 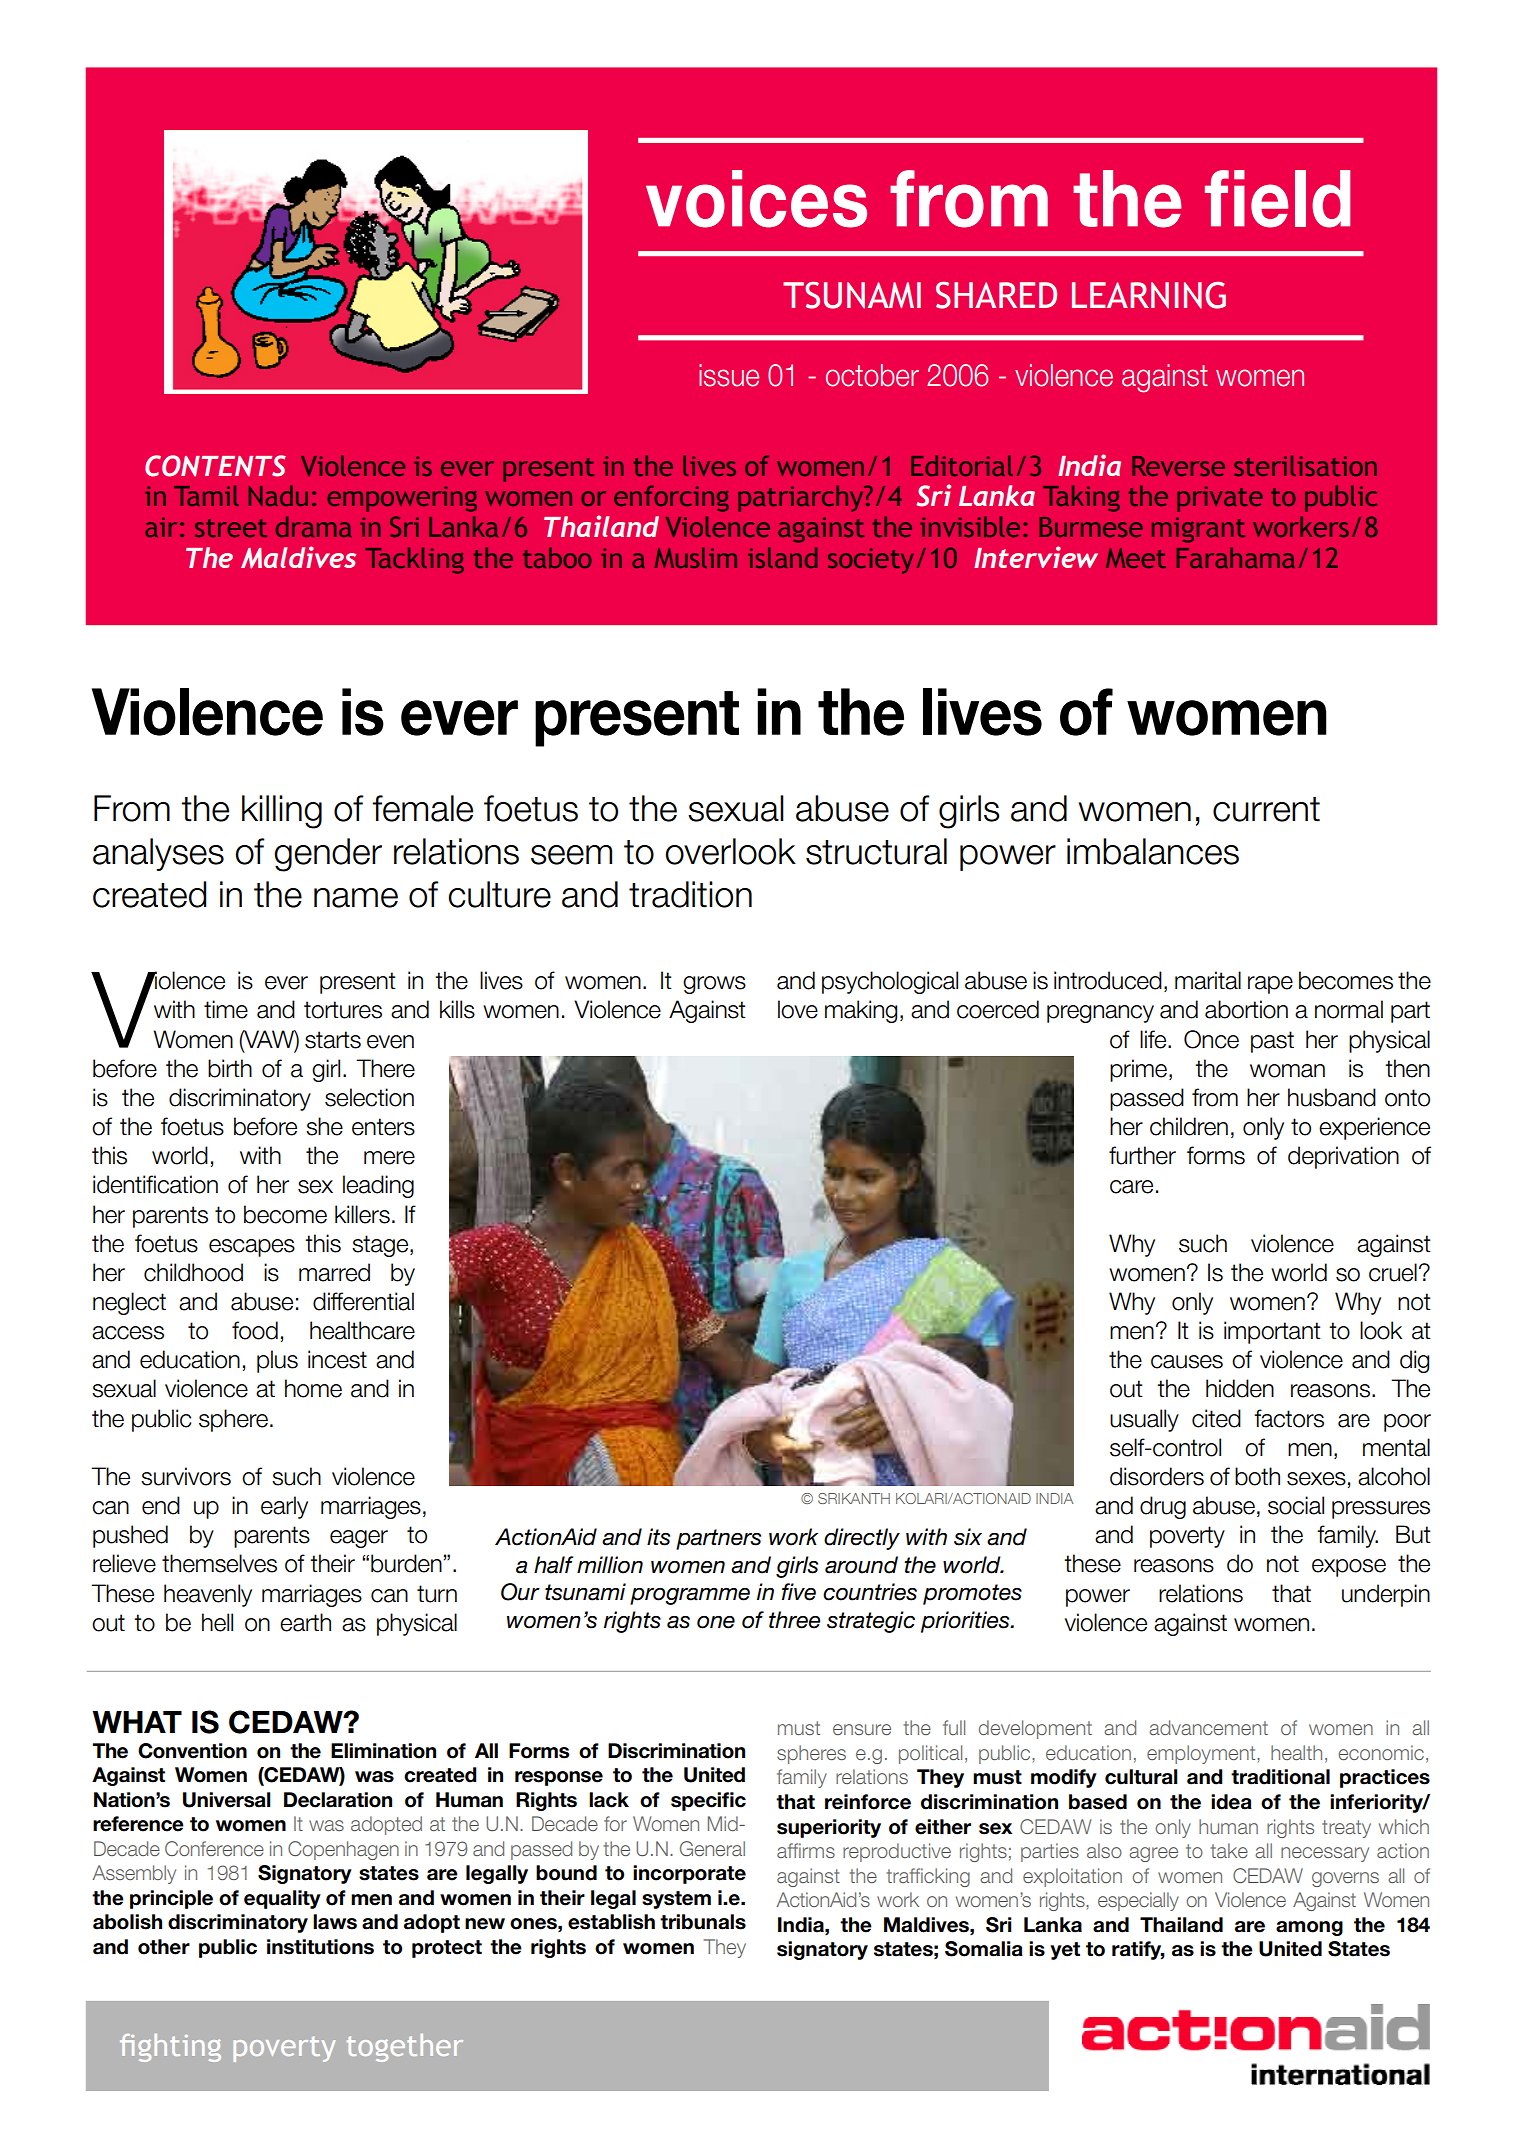 What do you see at coordinates (320, 1947) in the screenshot?
I see `institutions` at bounding box center [320, 1947].
